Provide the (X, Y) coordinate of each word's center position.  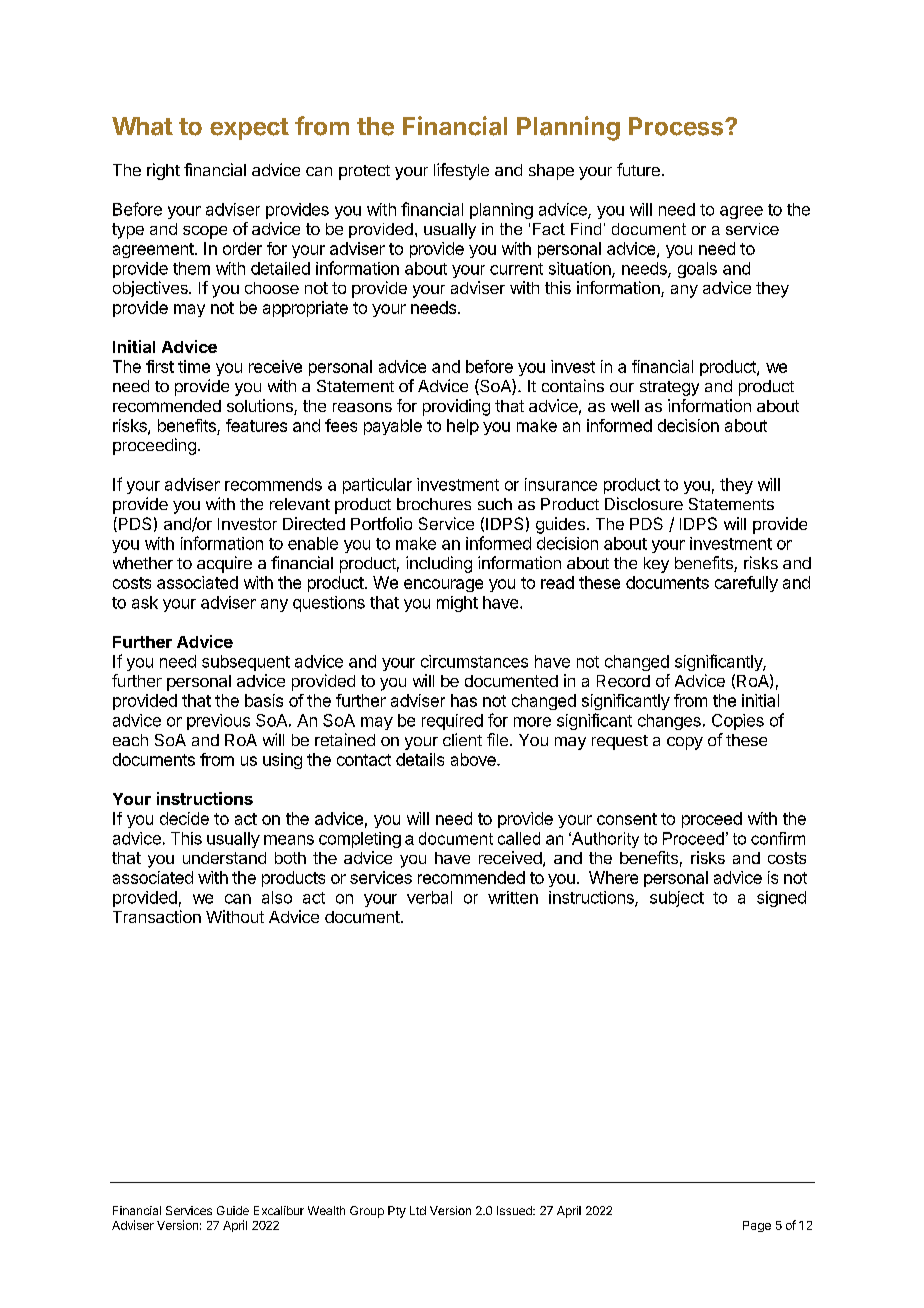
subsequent (246, 663)
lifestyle (461, 171)
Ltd (418, 1210)
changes (669, 722)
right (163, 171)
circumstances (474, 661)
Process (677, 126)
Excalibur (279, 1210)
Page (757, 1226)
